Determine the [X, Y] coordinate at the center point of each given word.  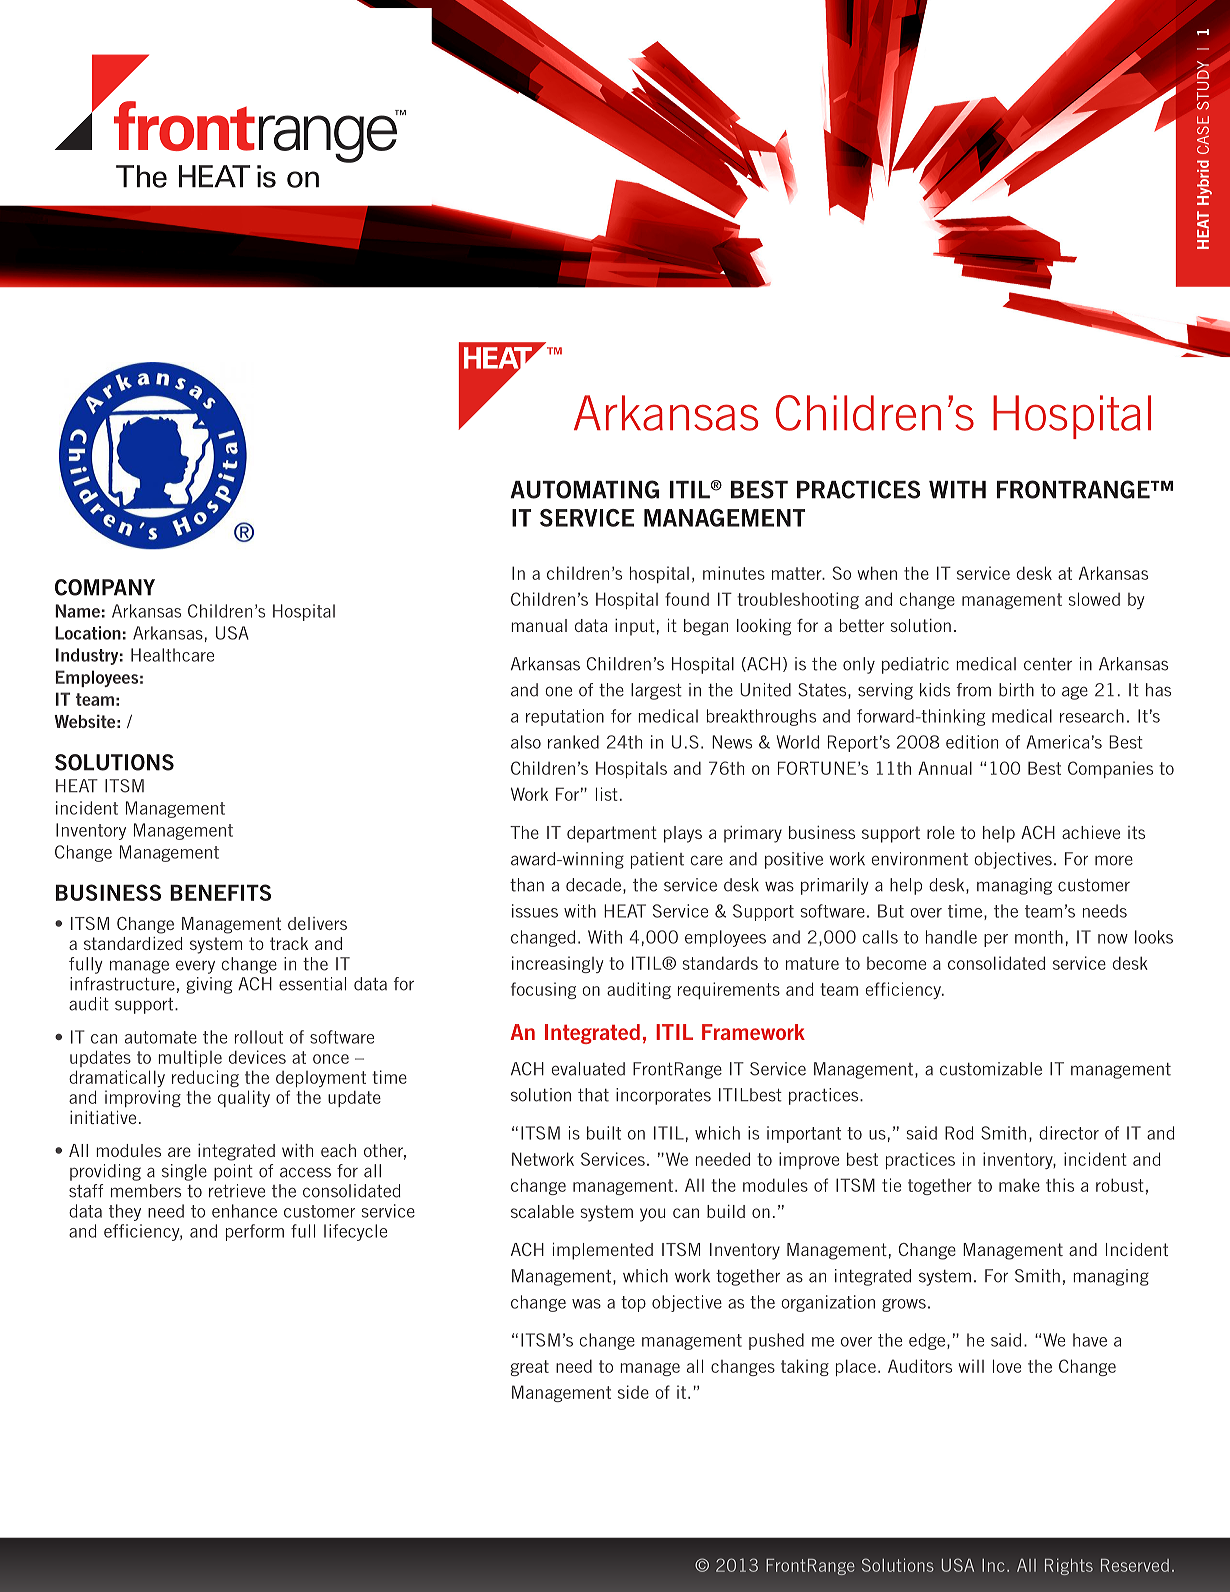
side [633, 1392]
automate [161, 1037]
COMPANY [105, 587]
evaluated [588, 1069]
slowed [1094, 599]
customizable [991, 1069]
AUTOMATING [584, 489]
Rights [1069, 1566]
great [530, 1368]
